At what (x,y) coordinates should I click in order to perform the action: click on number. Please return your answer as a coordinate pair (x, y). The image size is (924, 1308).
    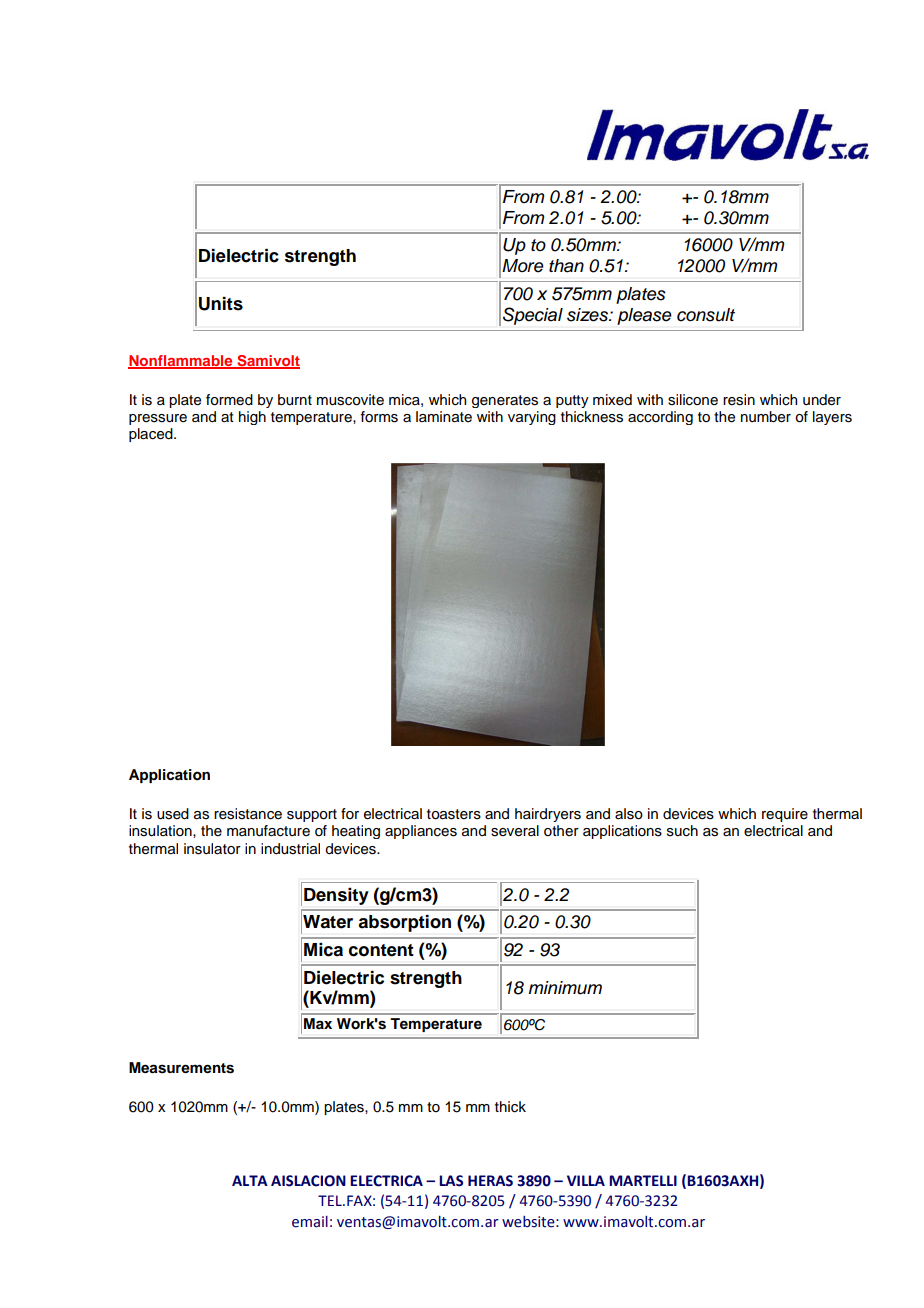
    Looking at the image, I should click on (766, 417).
